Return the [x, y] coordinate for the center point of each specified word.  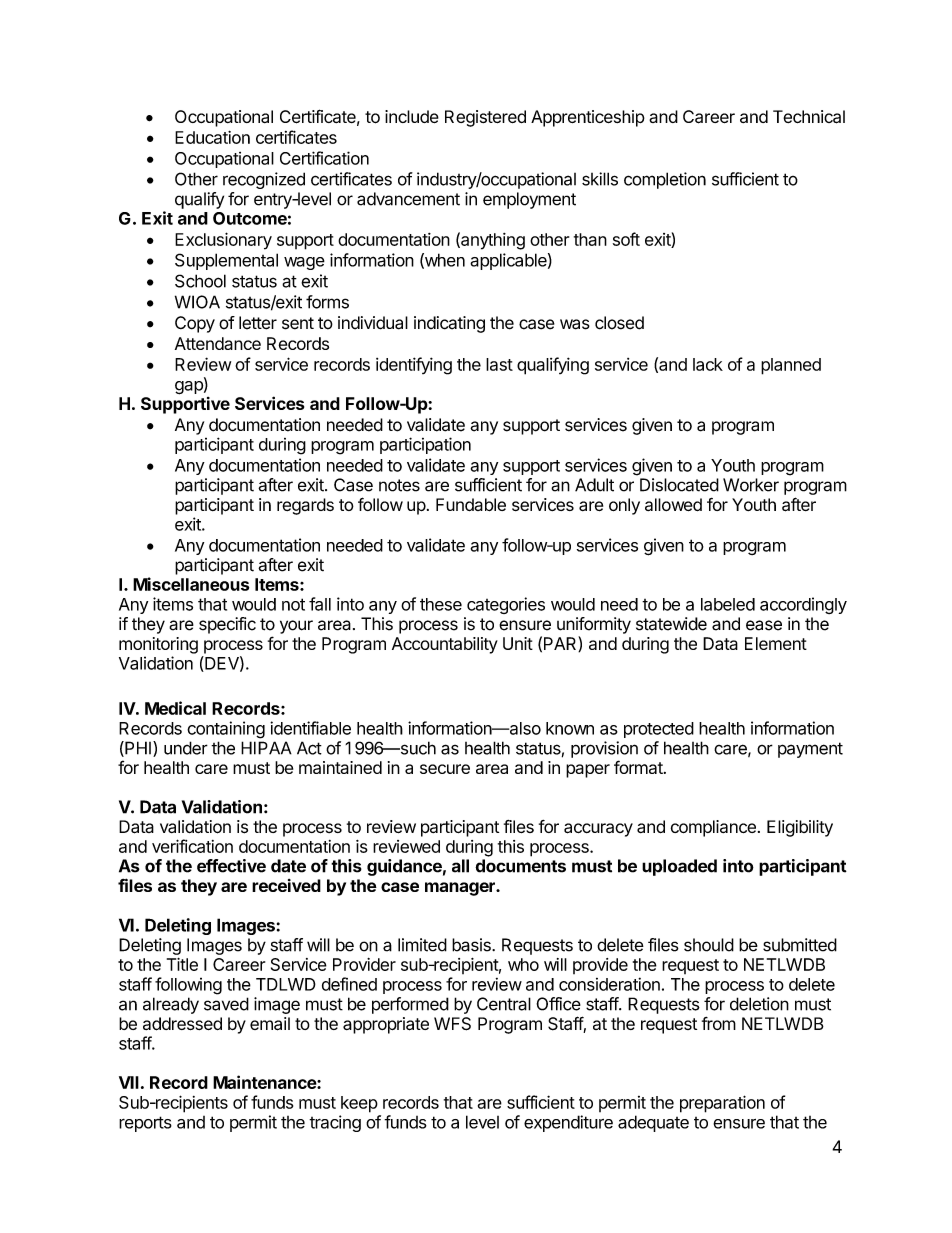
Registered [485, 118]
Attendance [218, 343]
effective [231, 866]
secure [445, 769]
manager [461, 889]
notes [399, 485]
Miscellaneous [191, 584]
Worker [751, 485]
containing [226, 730]
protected [659, 730]
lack [708, 364]
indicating [449, 324]
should [709, 945]
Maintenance [265, 1082]
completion [665, 180]
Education [212, 137]
